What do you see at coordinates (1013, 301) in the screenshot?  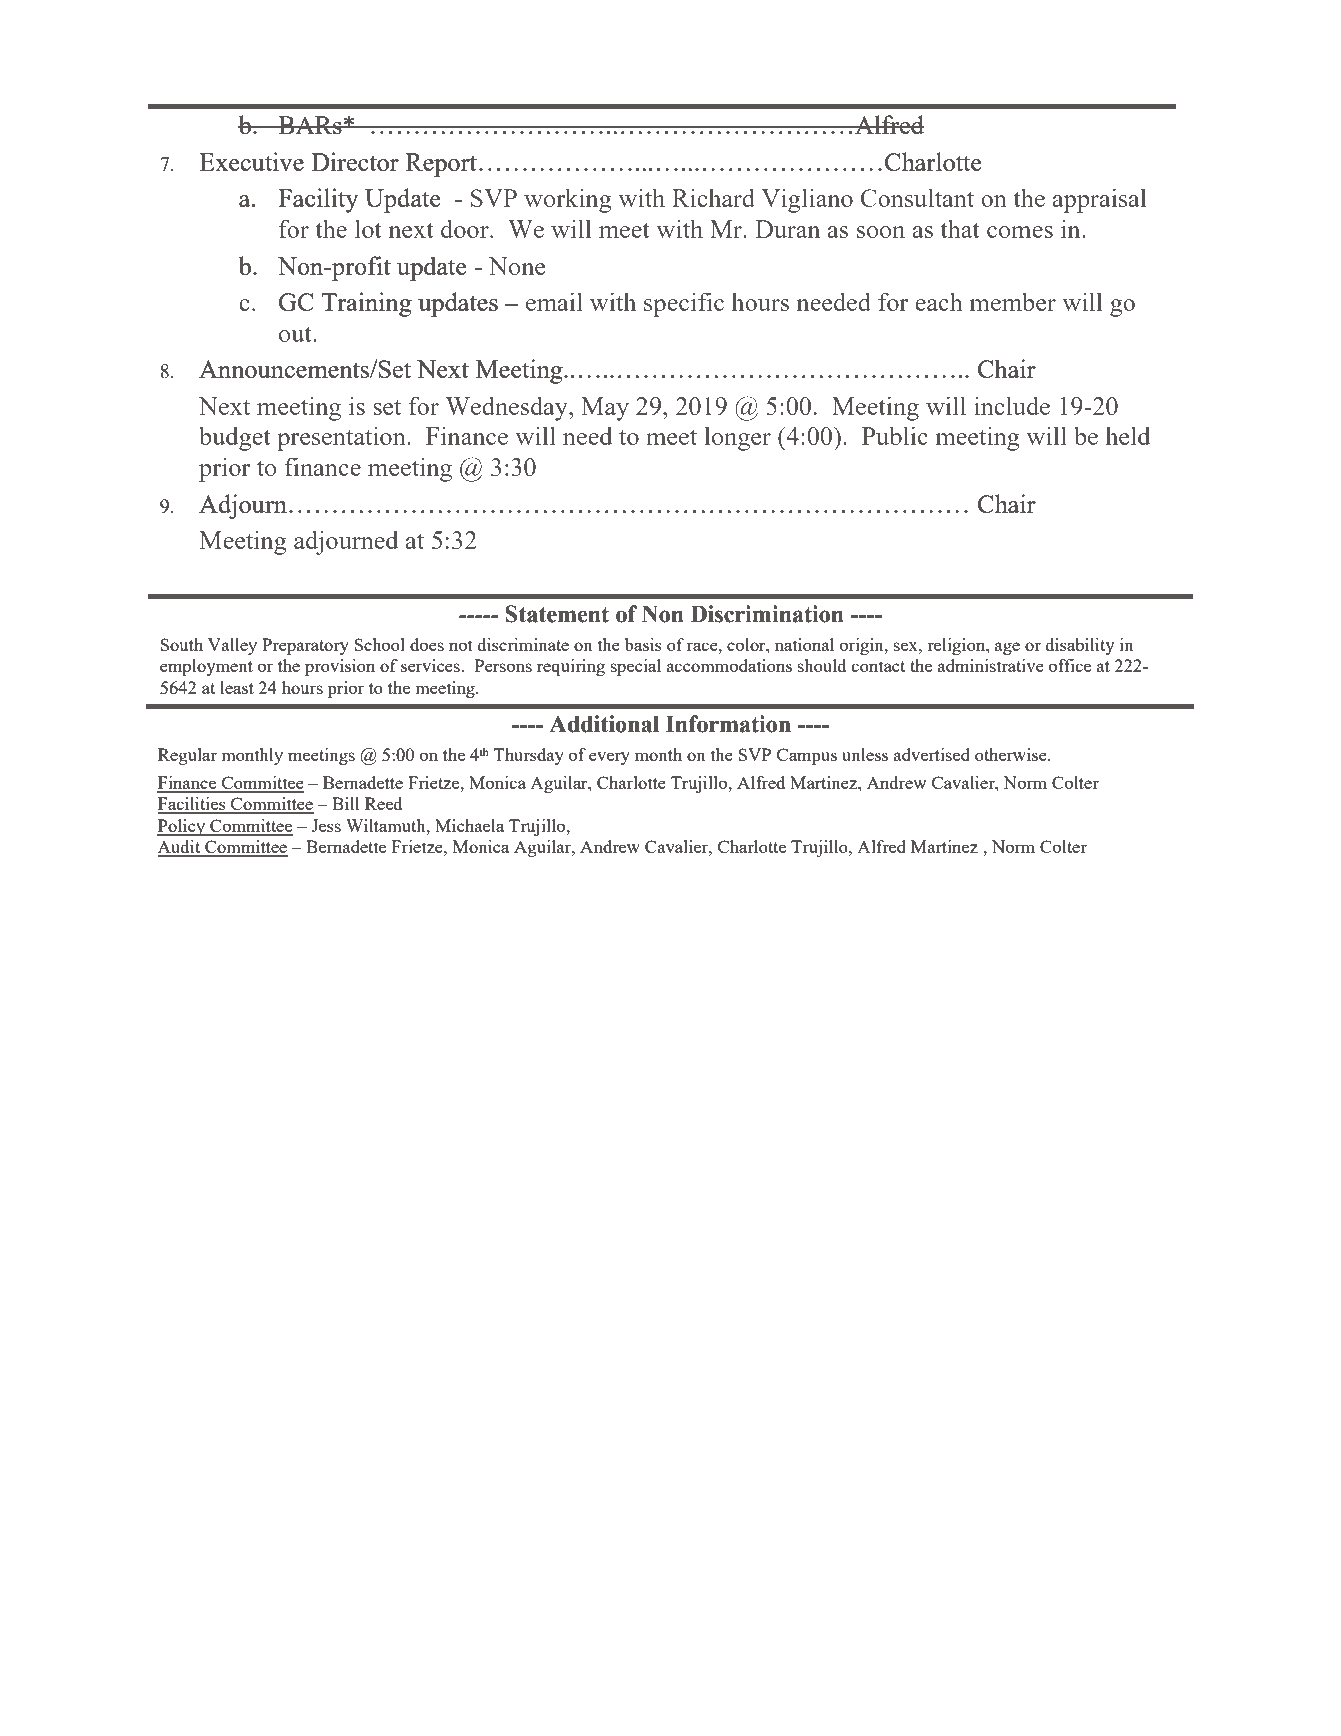 I see `member` at bounding box center [1013, 301].
